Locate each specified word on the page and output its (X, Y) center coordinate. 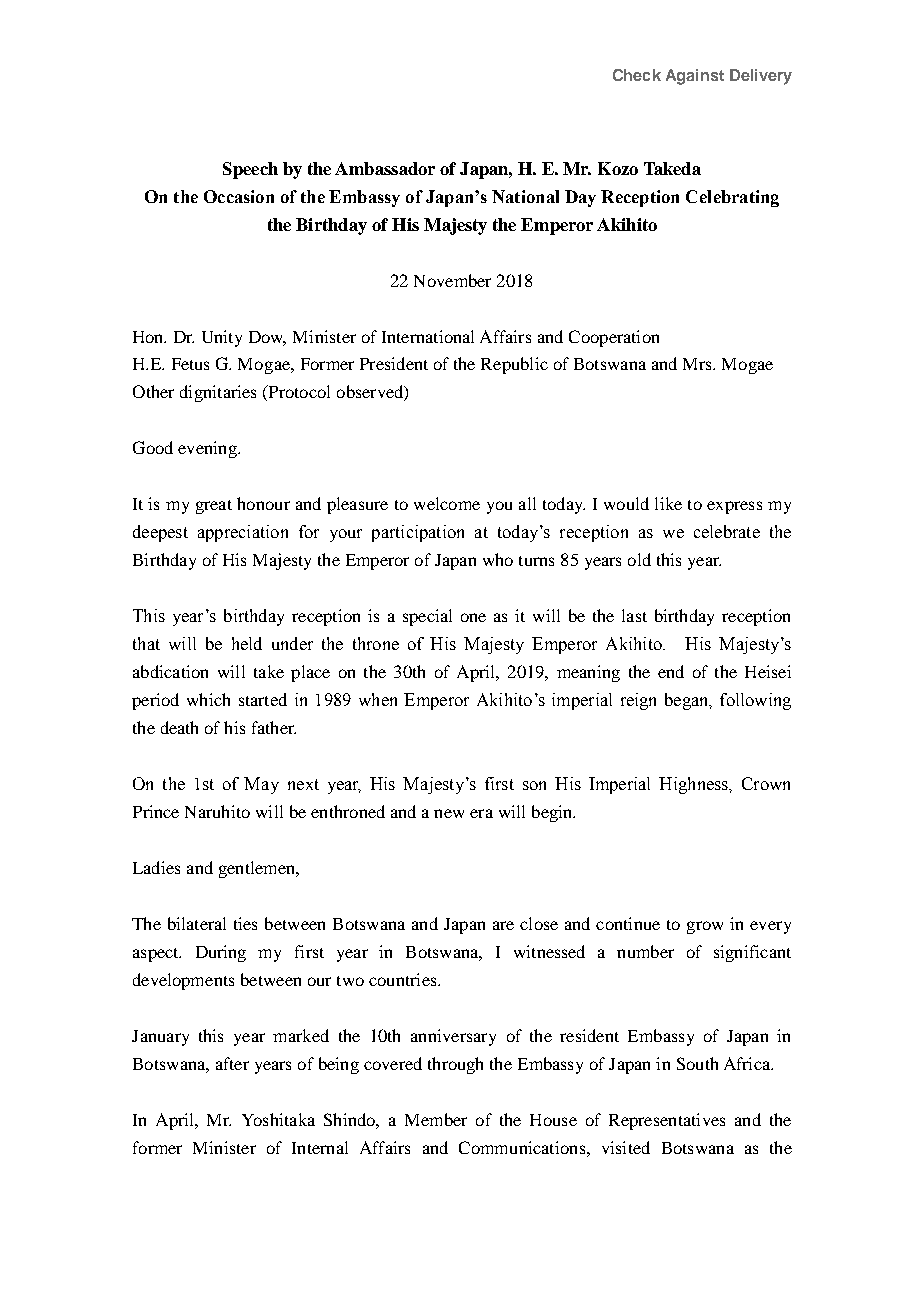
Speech (250, 170)
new (449, 813)
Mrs (698, 364)
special (427, 617)
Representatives (667, 1121)
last (634, 615)
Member (436, 1119)
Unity (222, 338)
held (247, 643)
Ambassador (385, 168)
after (232, 1063)
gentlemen (258, 869)
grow (705, 927)
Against (695, 77)
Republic (514, 365)
